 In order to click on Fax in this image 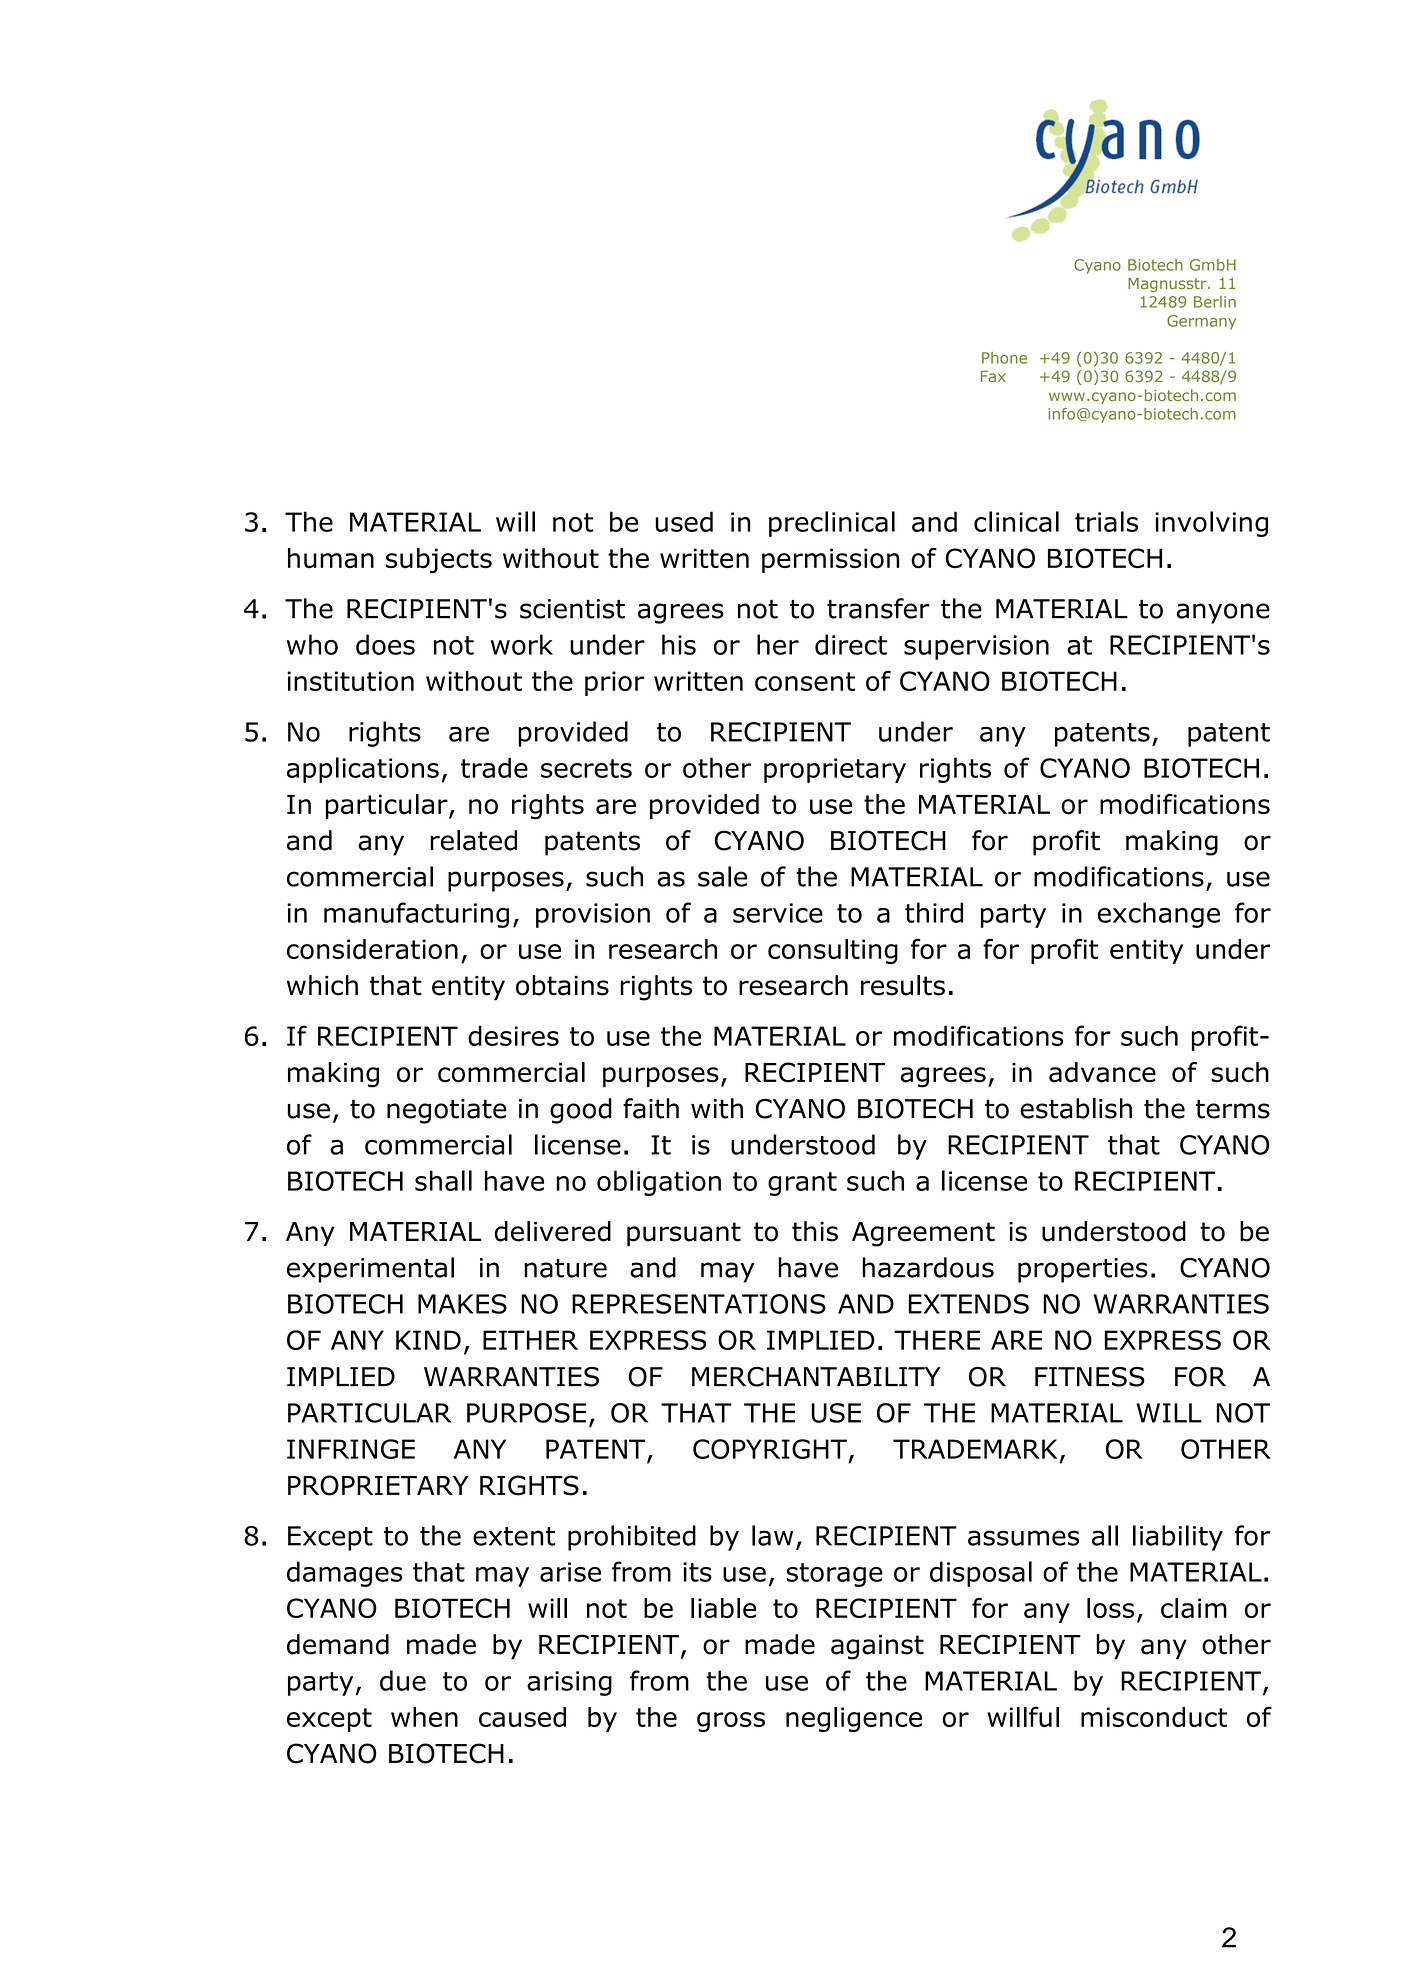, I will do `click(993, 376)`.
